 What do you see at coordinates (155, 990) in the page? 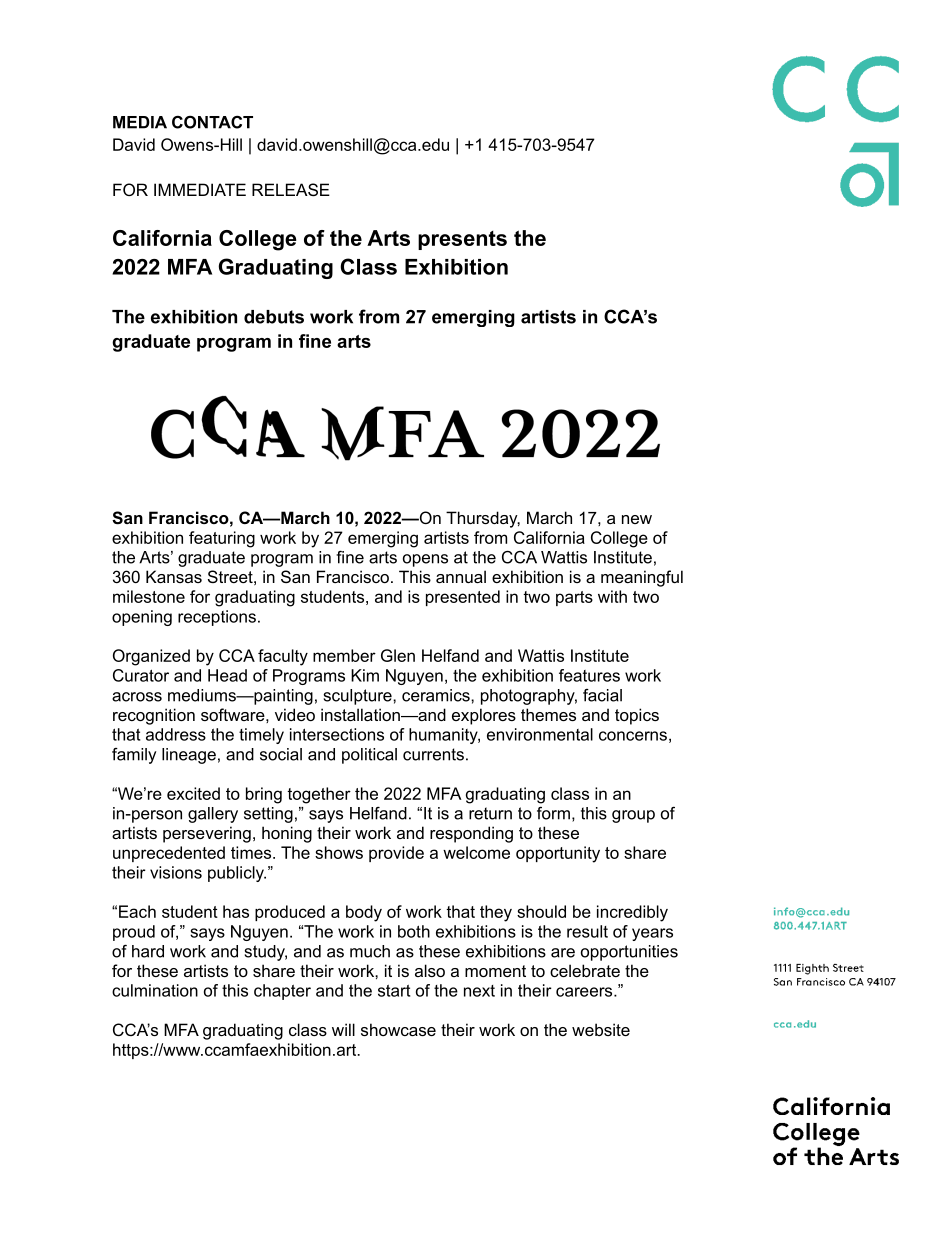
I see `culmination` at bounding box center [155, 990].
